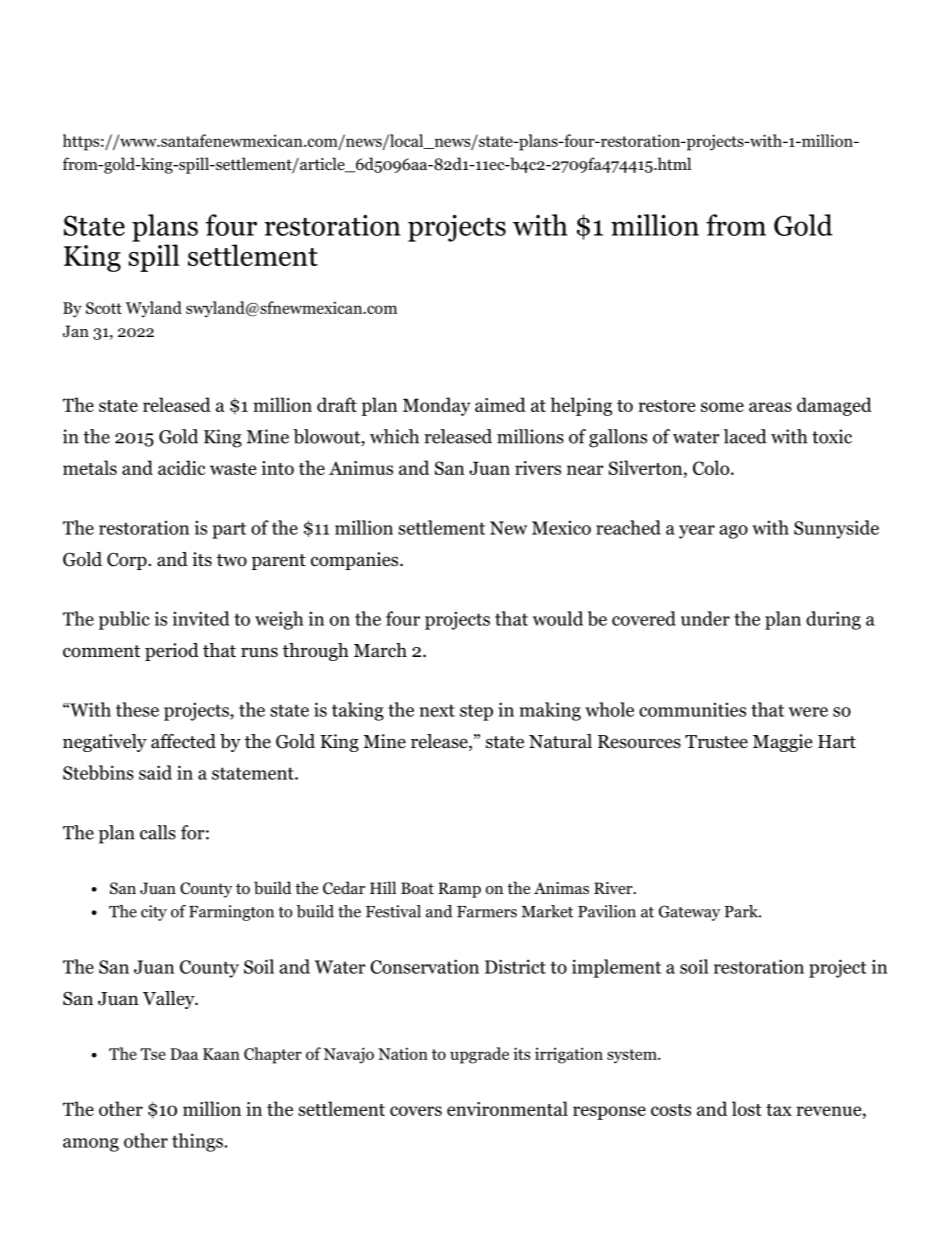 This screenshot has height=1233, width=952. I want to click on lost, so click(747, 1108).
